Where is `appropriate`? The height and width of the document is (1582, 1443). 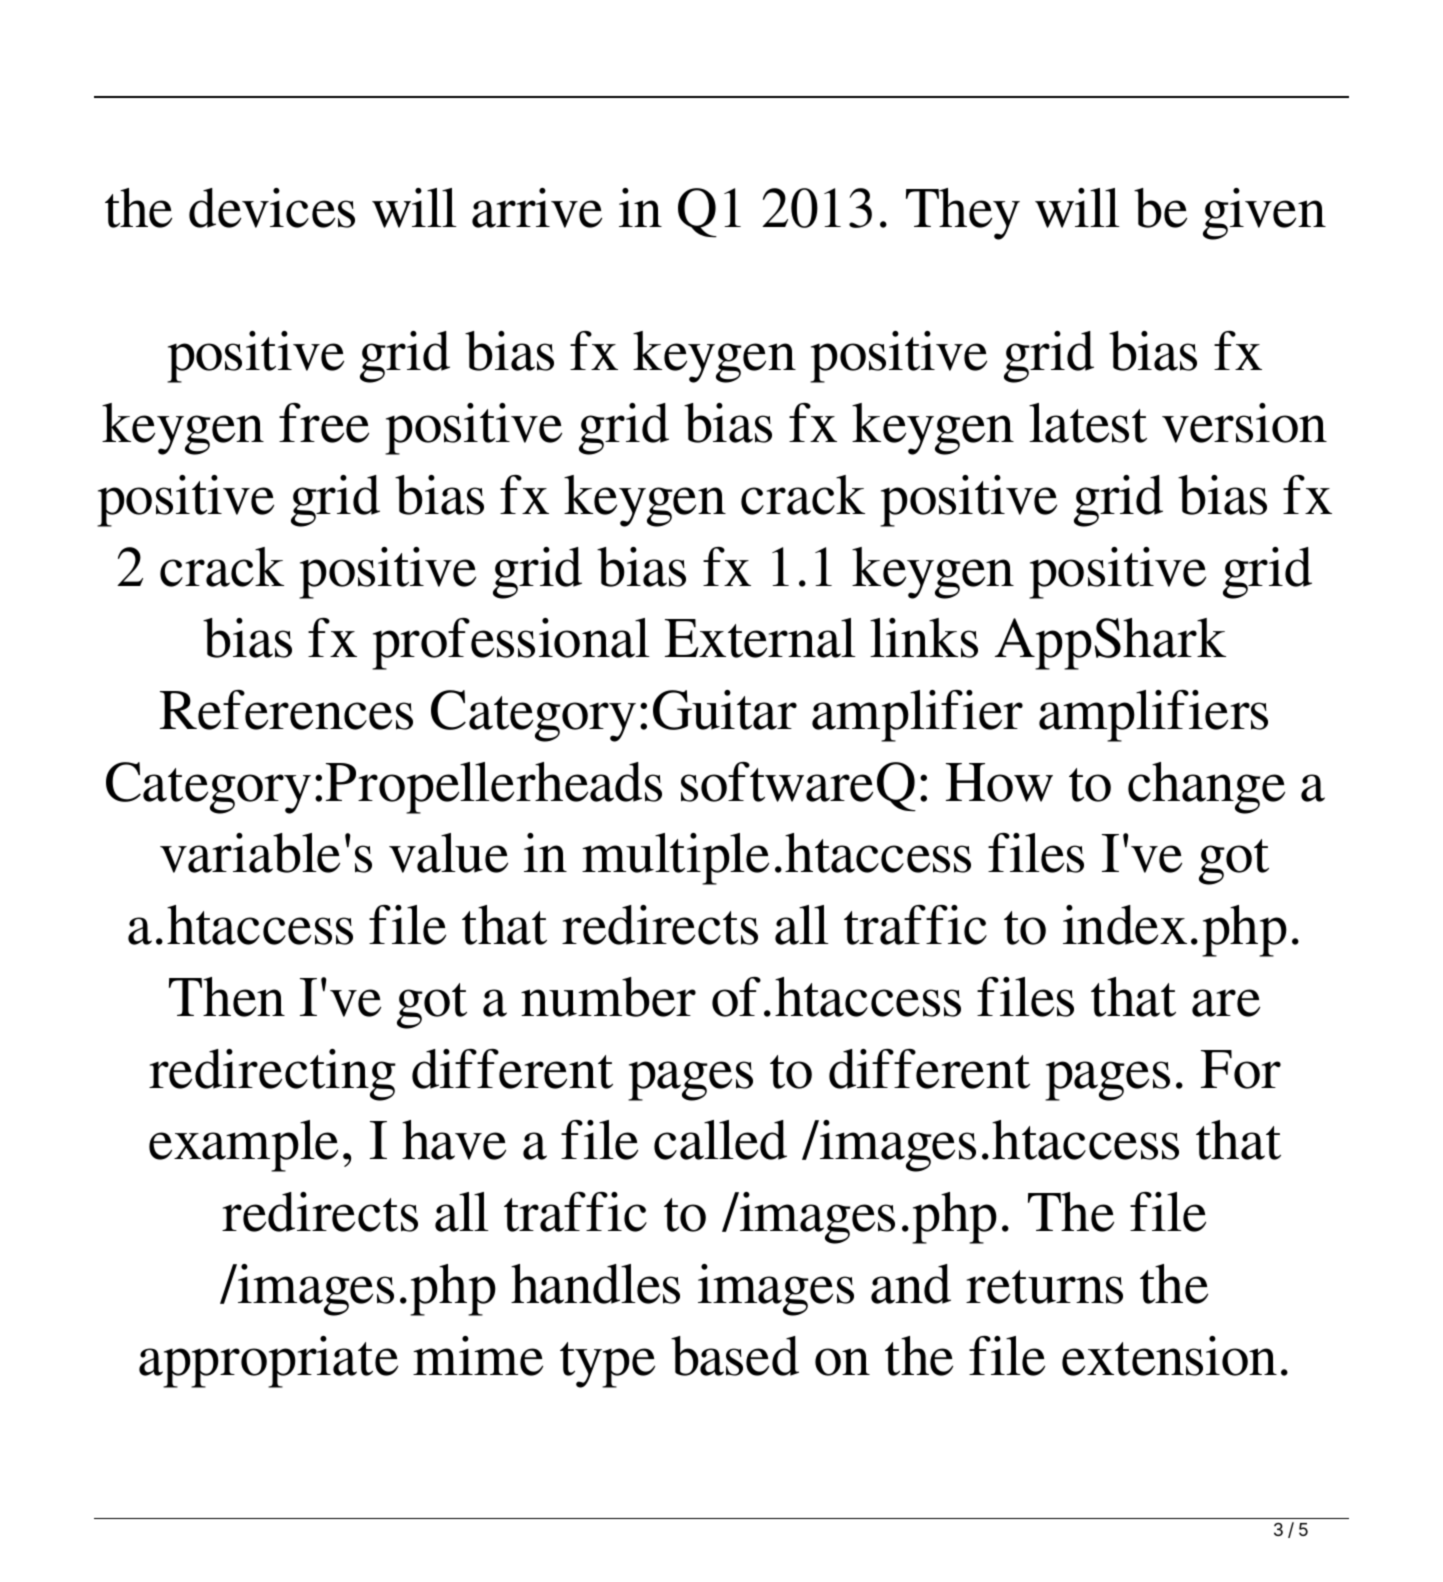 appropriate is located at coordinates (268, 1362).
